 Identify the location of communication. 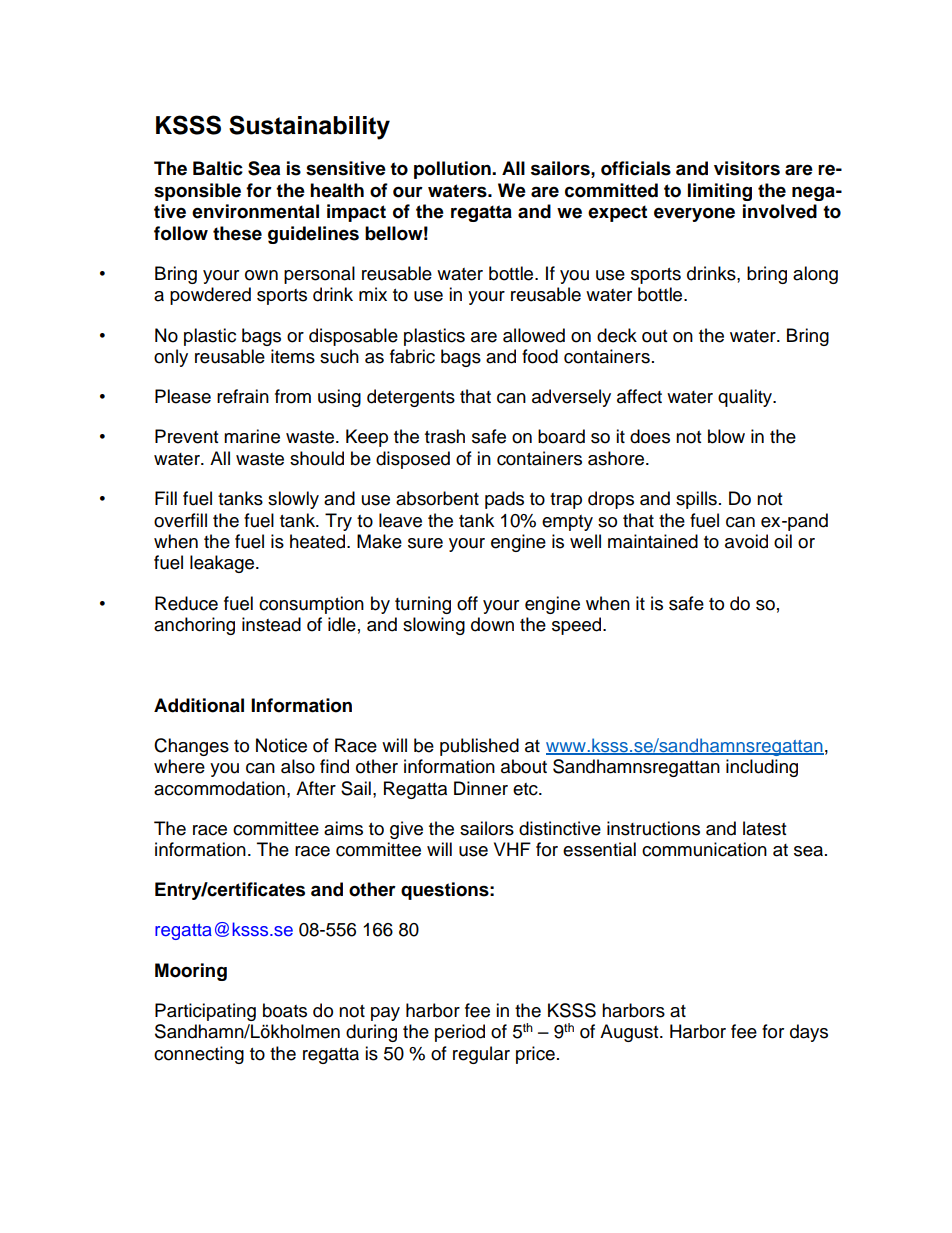
(704, 849).
